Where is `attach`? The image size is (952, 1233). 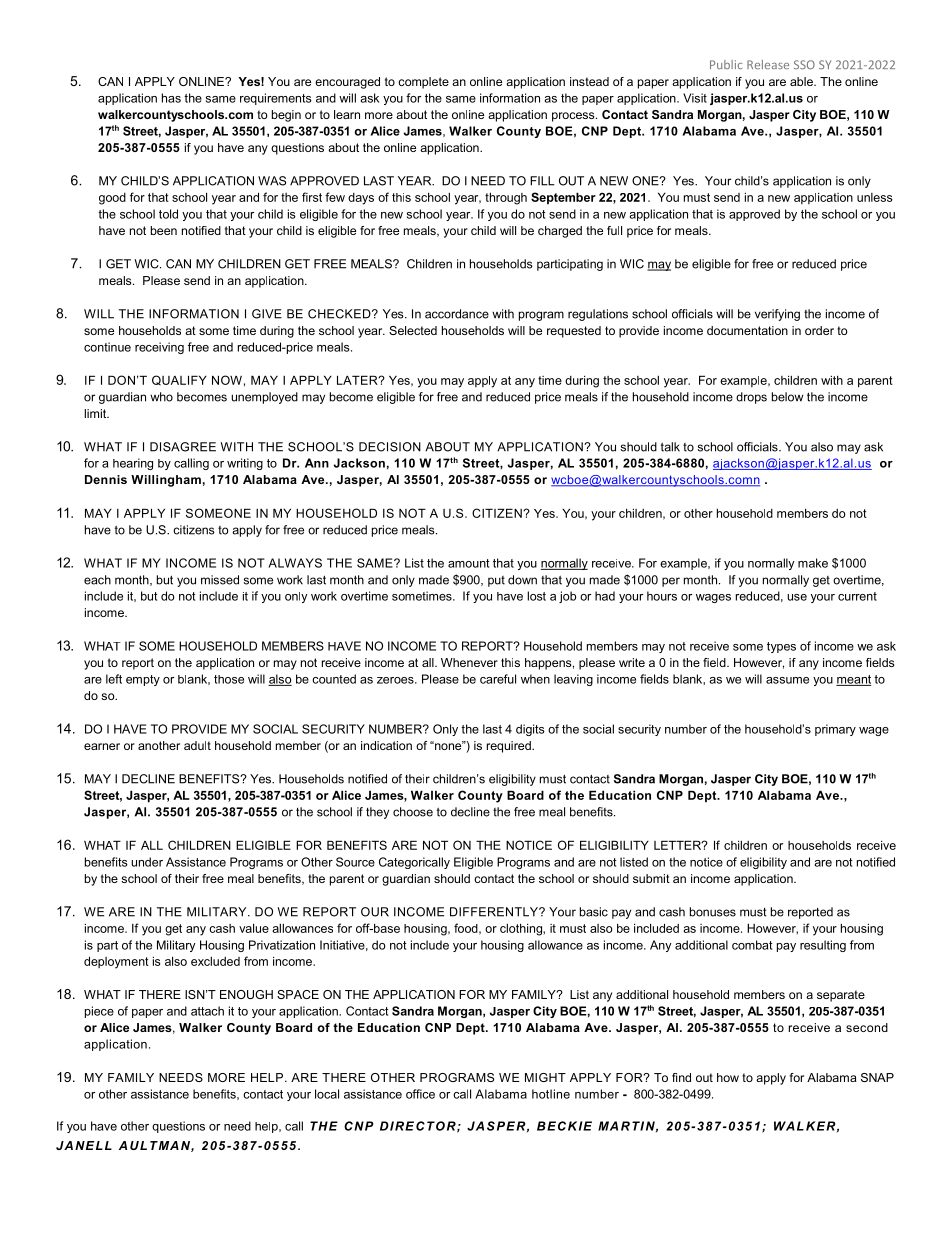
attach is located at coordinates (207, 1011).
